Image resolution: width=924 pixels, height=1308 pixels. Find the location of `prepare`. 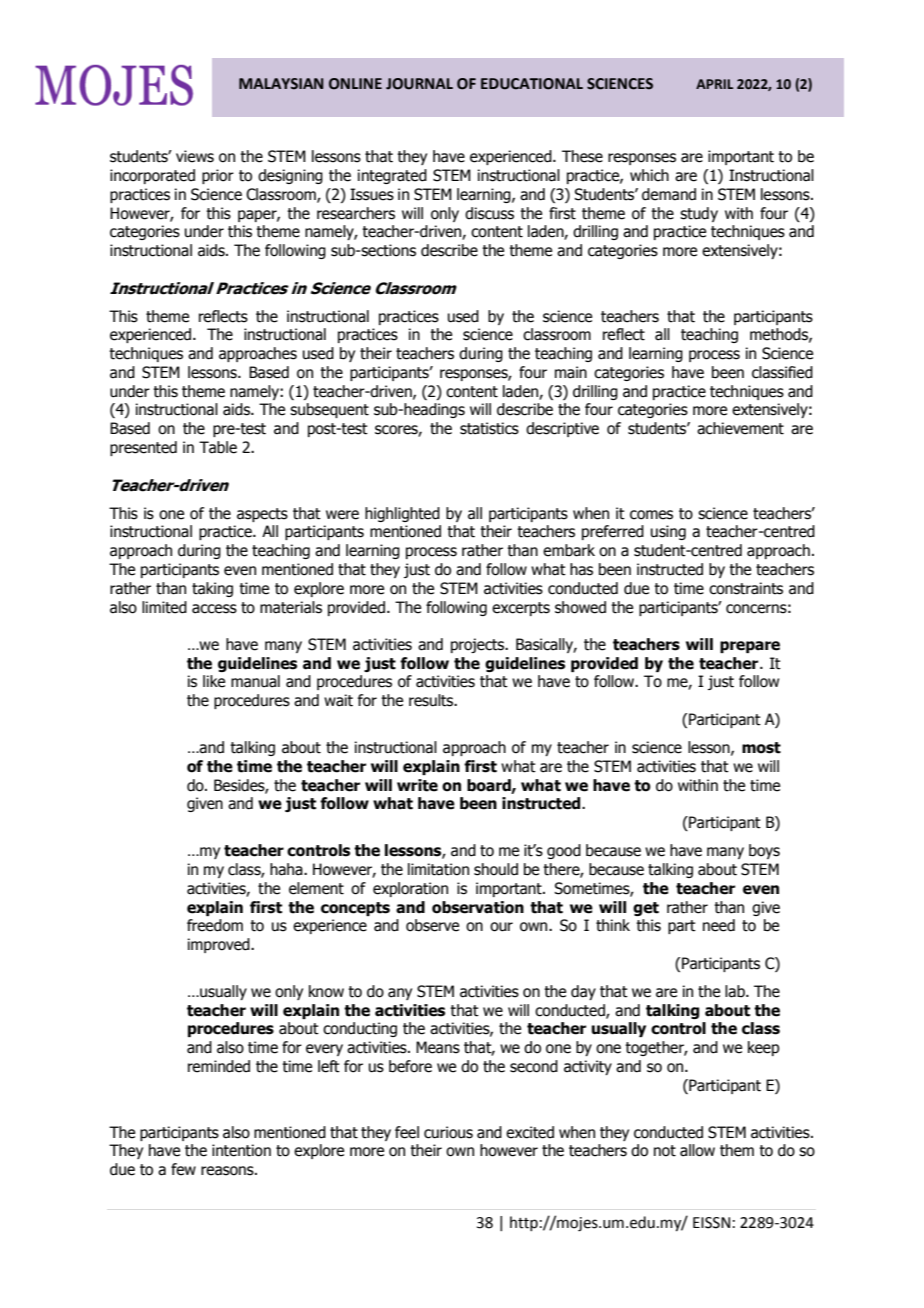

prepare is located at coordinates (750, 647).
